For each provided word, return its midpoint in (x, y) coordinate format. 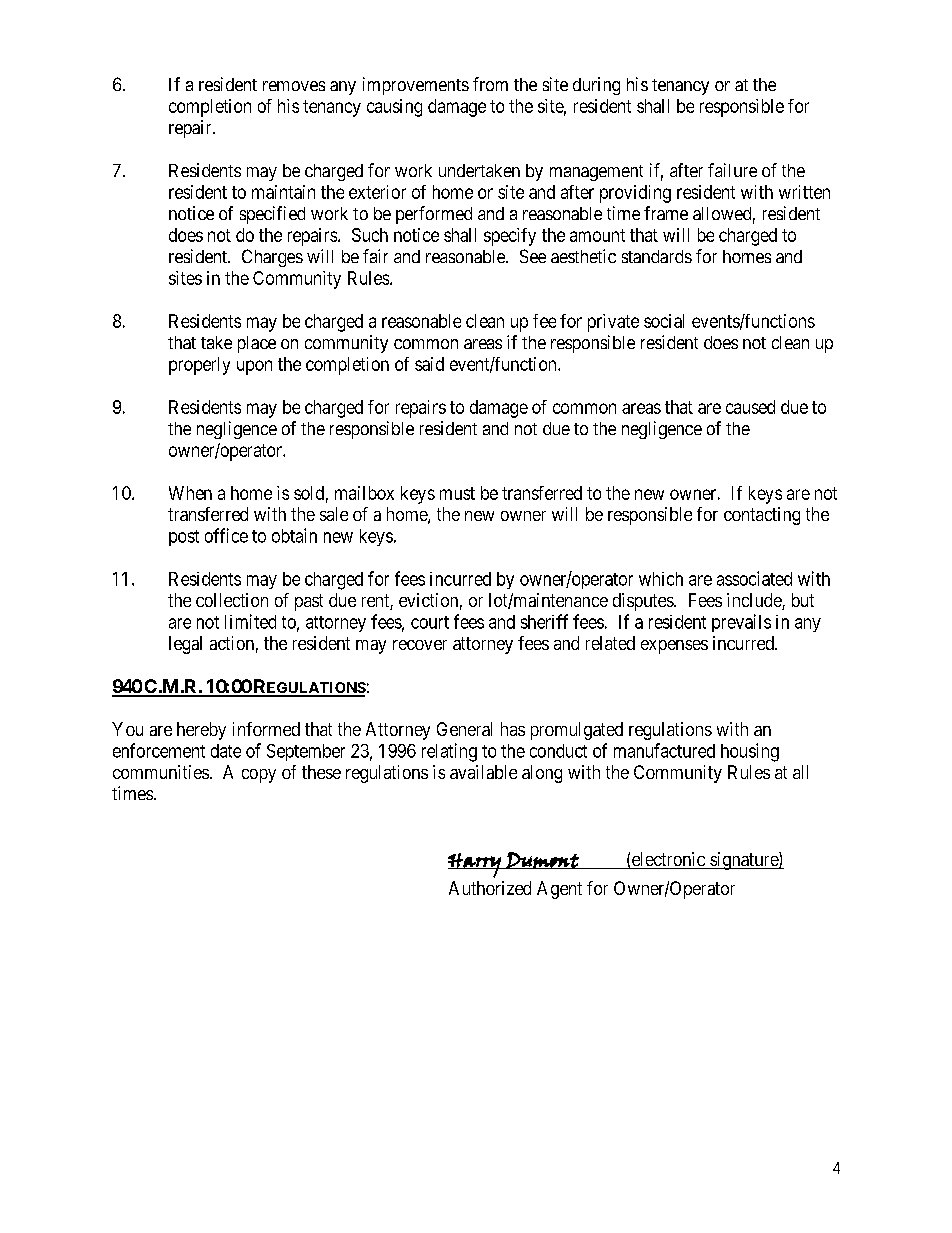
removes (294, 86)
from (490, 84)
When (190, 493)
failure (732, 170)
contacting (762, 516)
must (457, 493)
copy (259, 776)
